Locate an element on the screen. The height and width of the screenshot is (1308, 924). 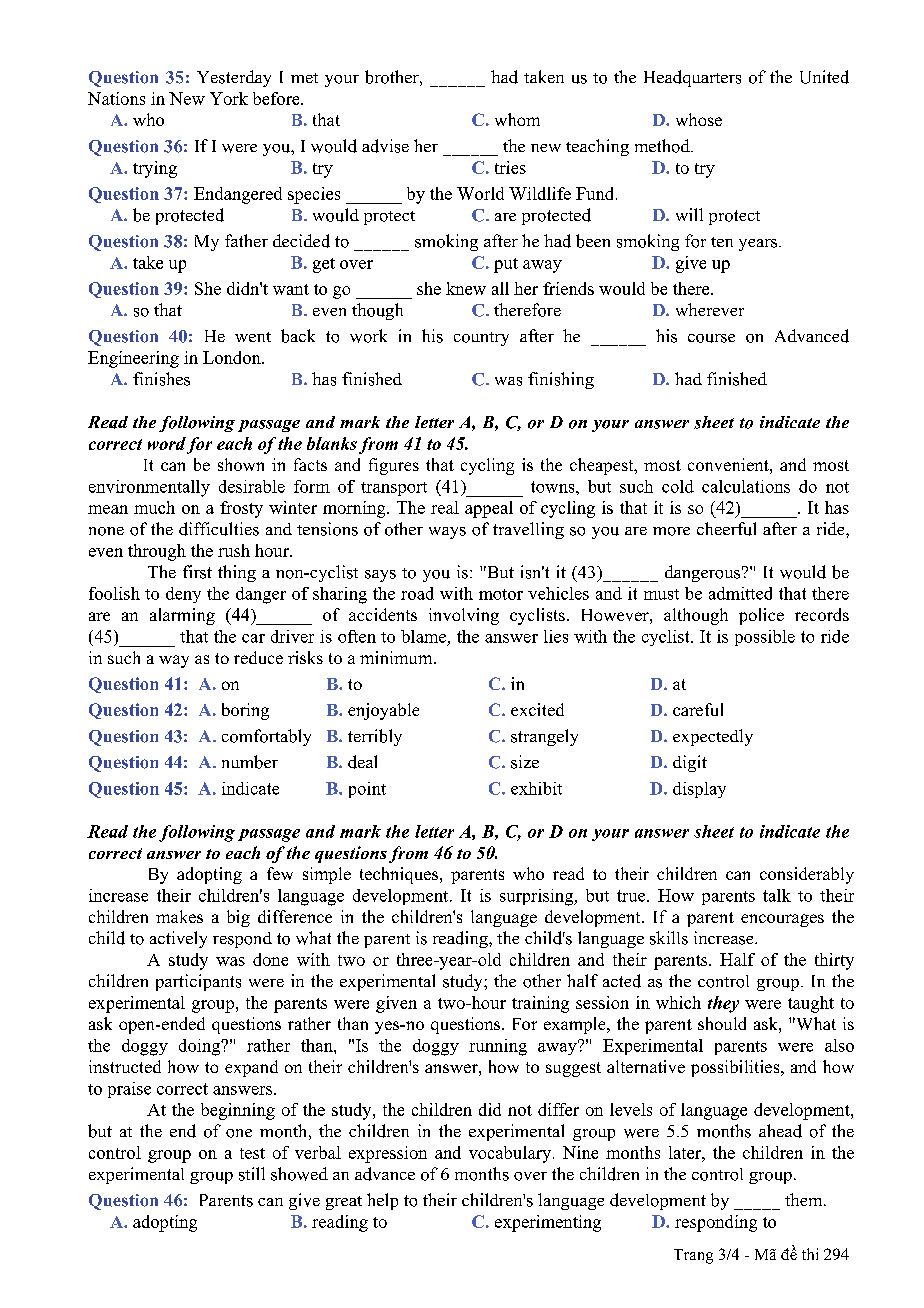
alarming is located at coordinates (182, 616).
